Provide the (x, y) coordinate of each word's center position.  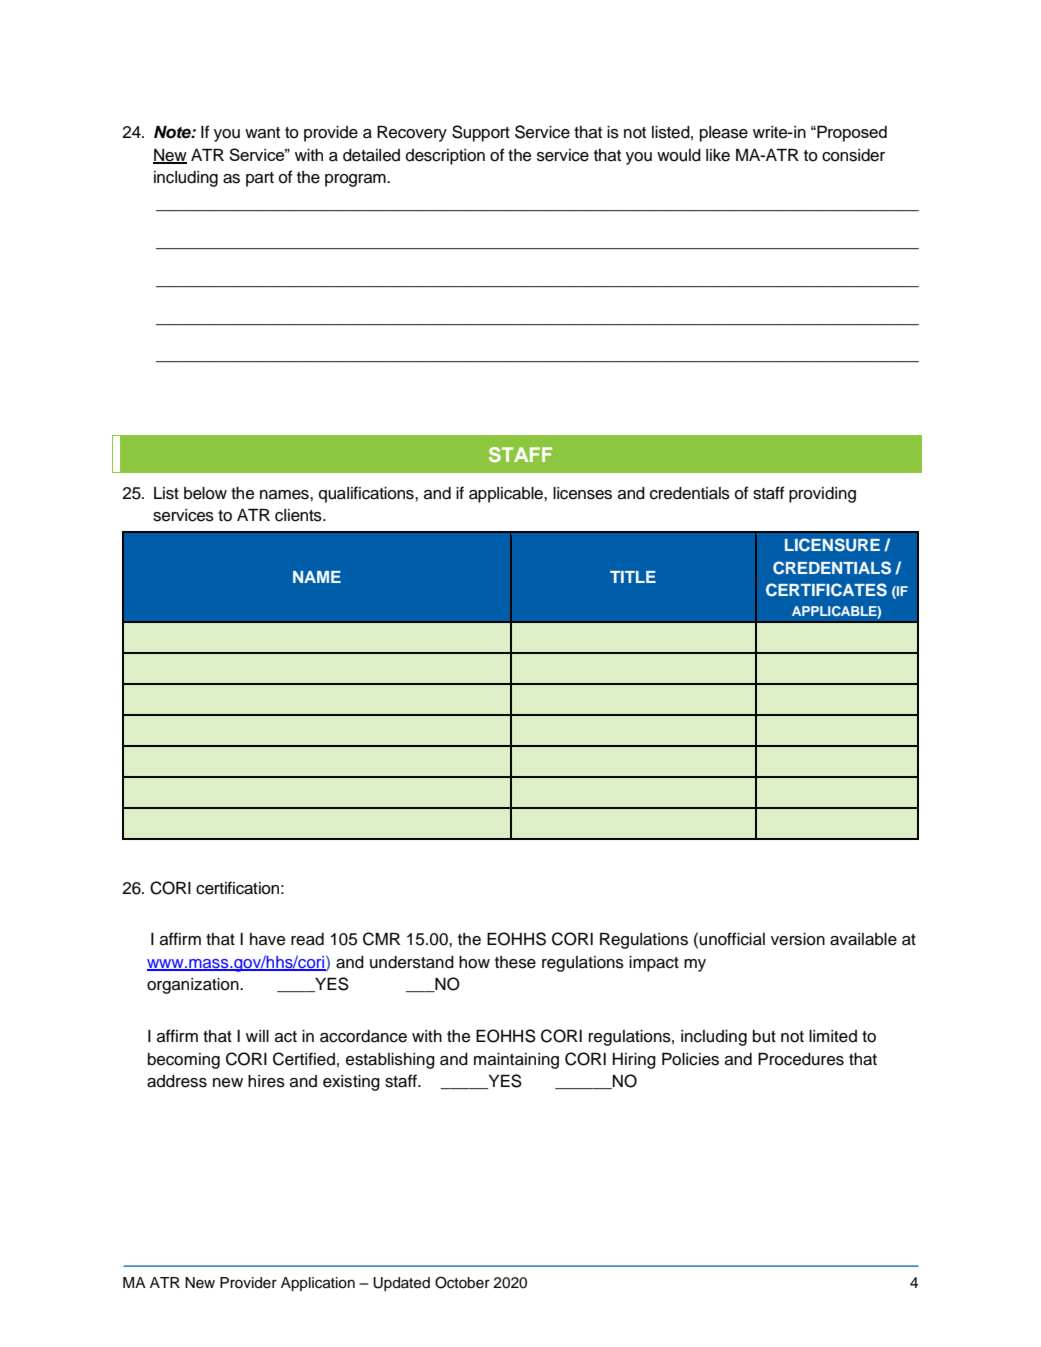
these (515, 962)
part (260, 179)
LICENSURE (832, 545)
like (718, 155)
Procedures (801, 1059)
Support (481, 133)
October (462, 1282)
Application (318, 1284)
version (798, 939)
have (267, 939)
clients (299, 515)
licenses (582, 493)
